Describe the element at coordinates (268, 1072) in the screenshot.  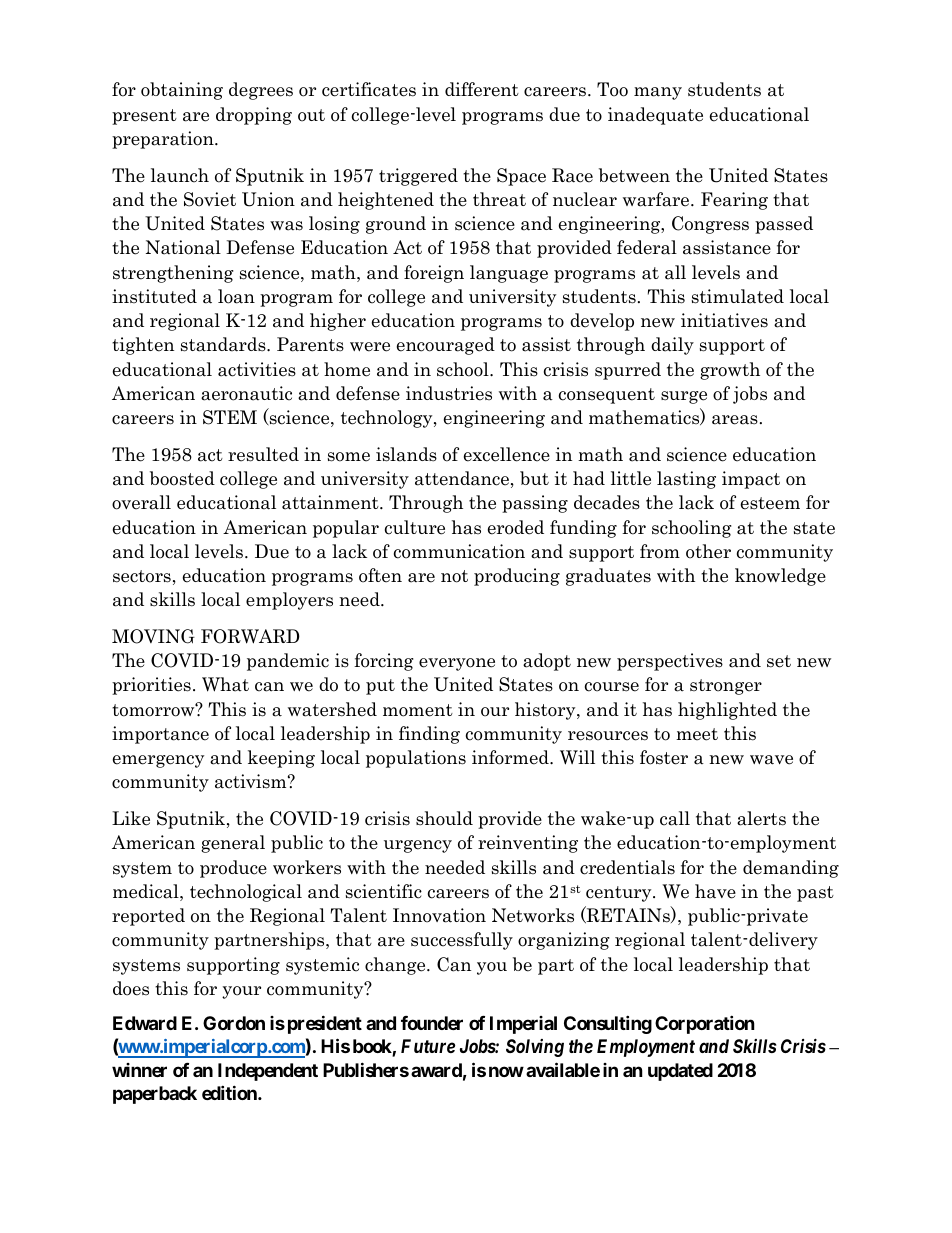
I see `Independent` at that location.
